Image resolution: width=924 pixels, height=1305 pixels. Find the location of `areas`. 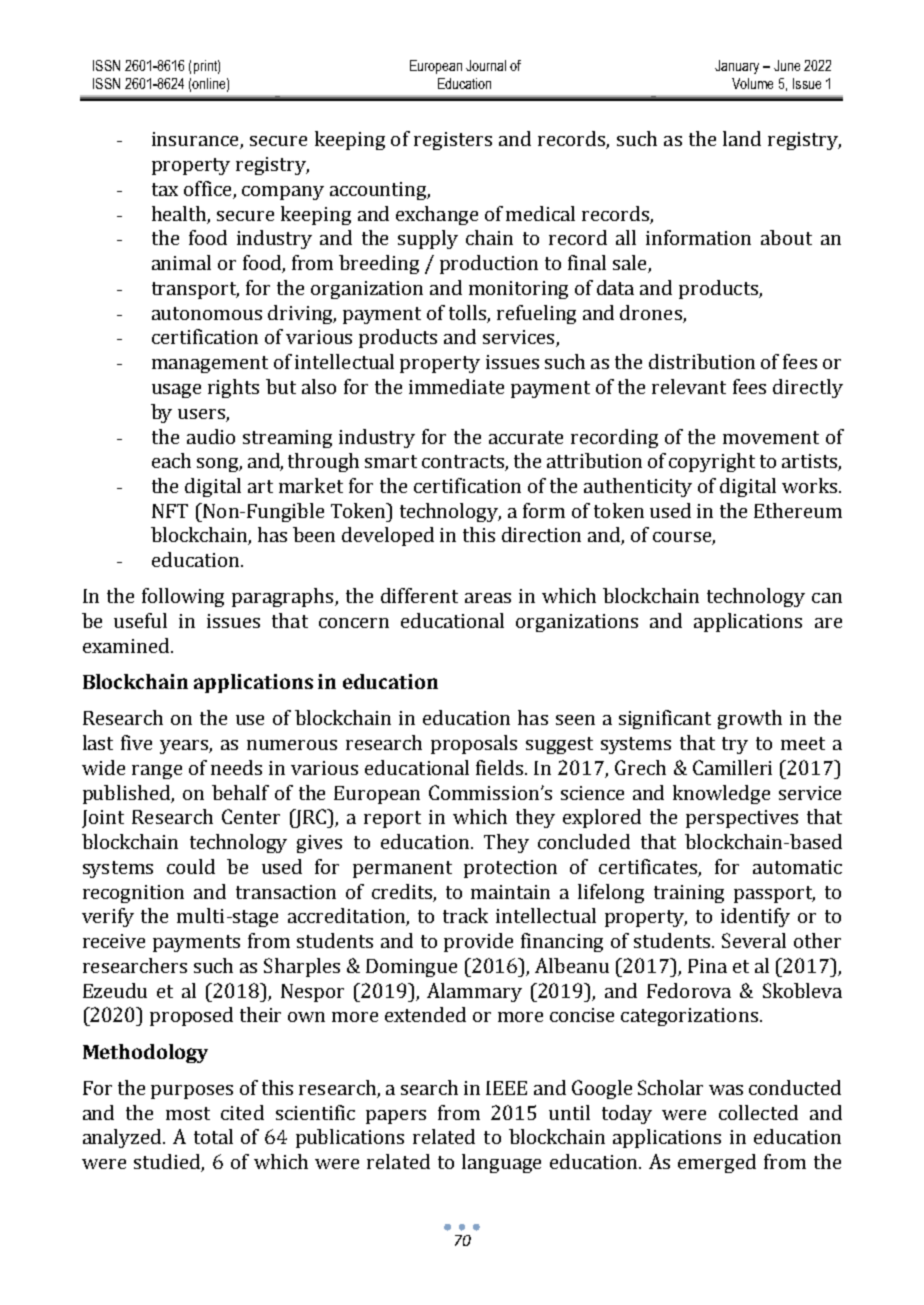

areas is located at coordinates (488, 598).
